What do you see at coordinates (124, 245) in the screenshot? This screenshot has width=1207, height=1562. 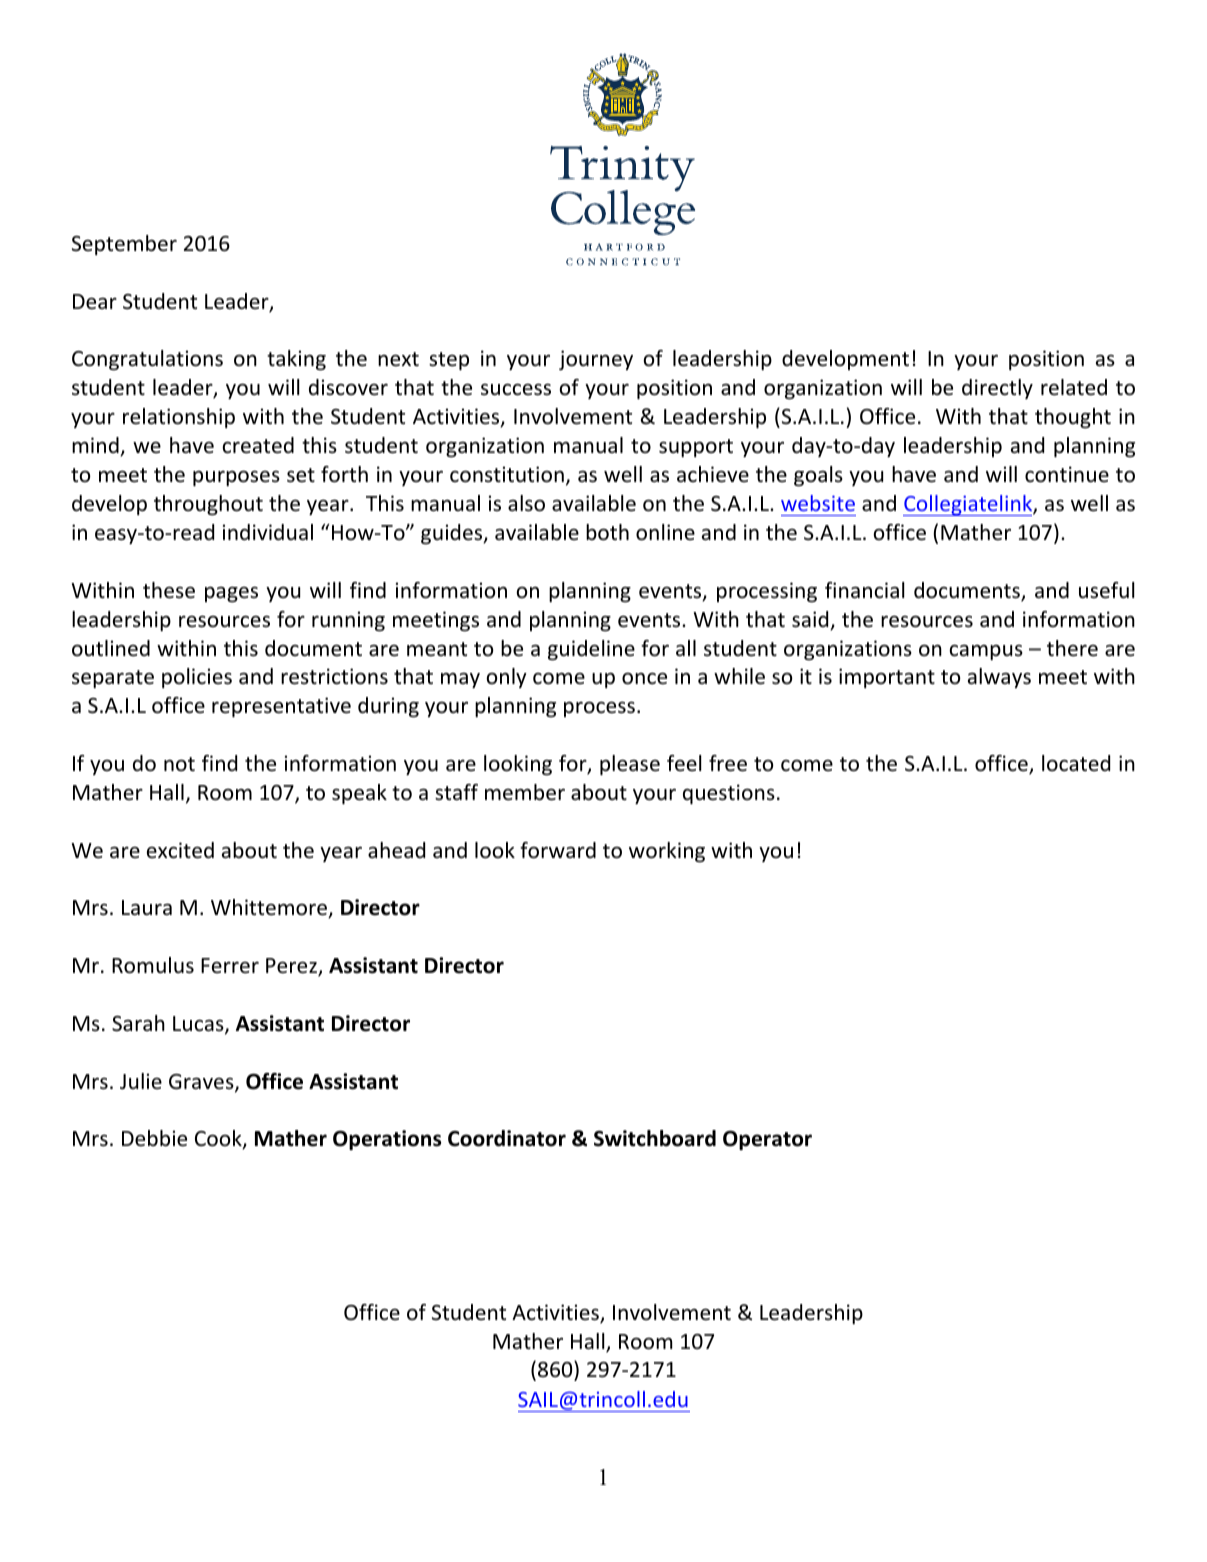 I see `September` at bounding box center [124, 245].
